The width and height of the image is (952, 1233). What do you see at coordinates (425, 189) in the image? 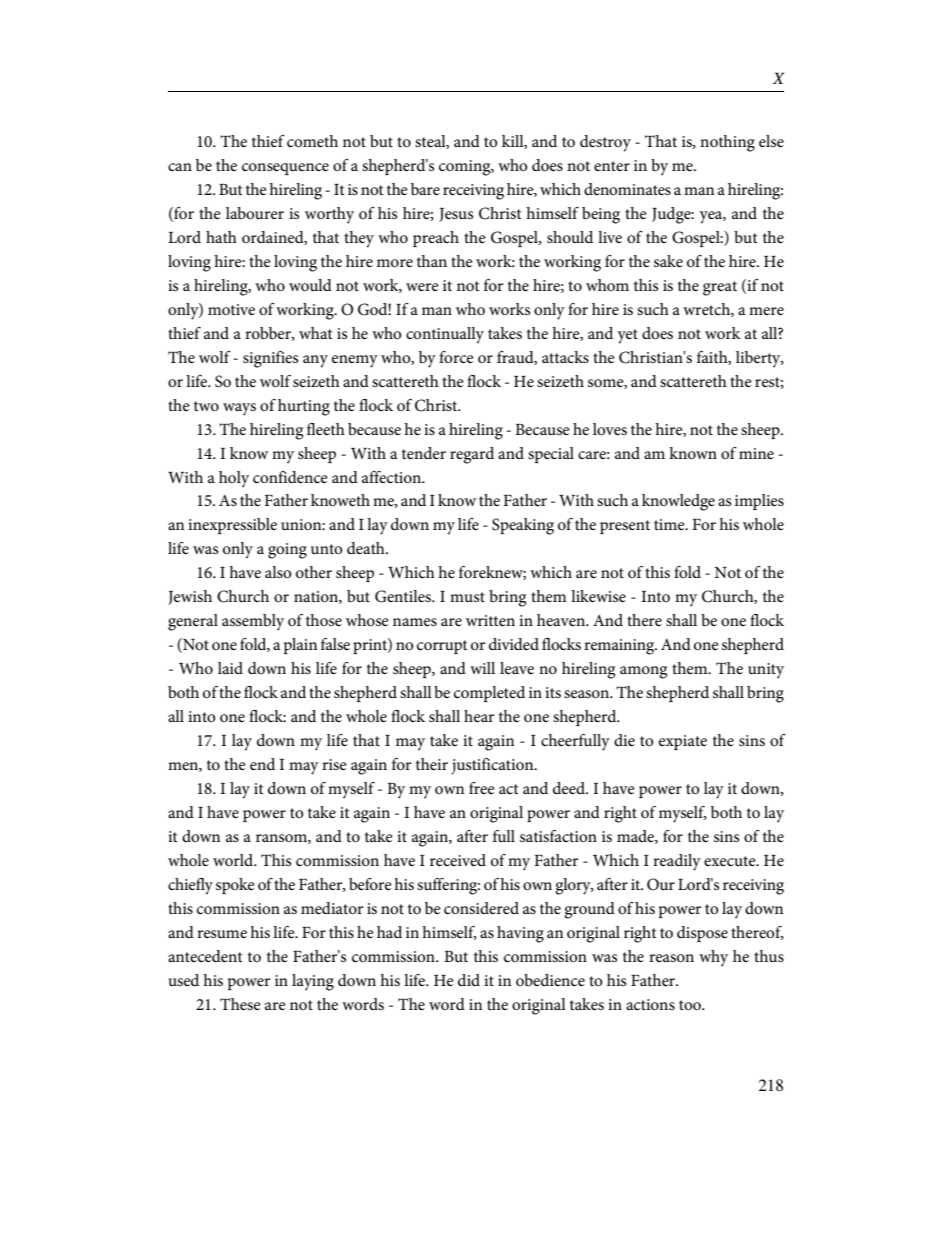
I see `bare` at bounding box center [425, 189].
